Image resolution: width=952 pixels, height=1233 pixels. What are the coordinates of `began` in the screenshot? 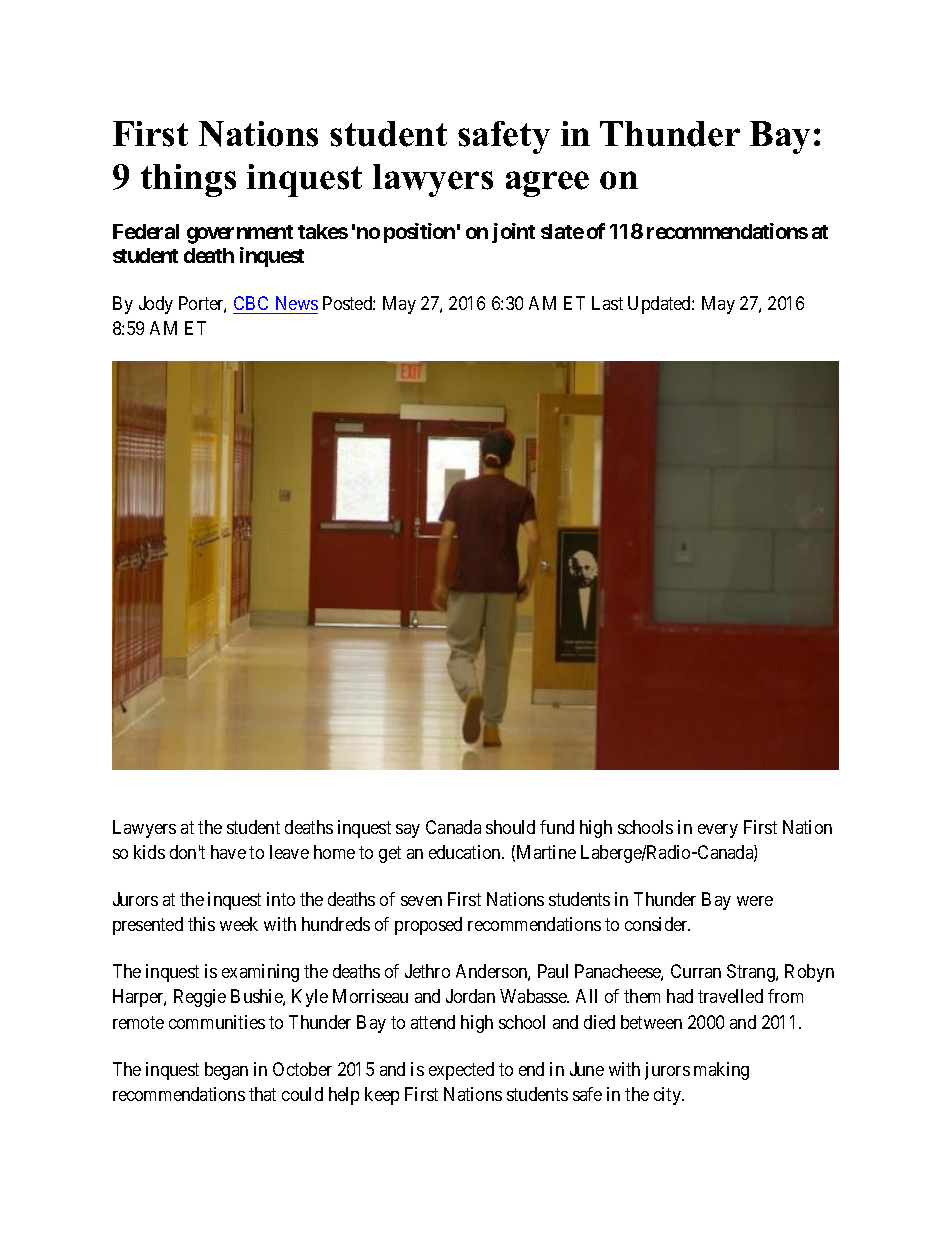 It's located at (226, 1071).
